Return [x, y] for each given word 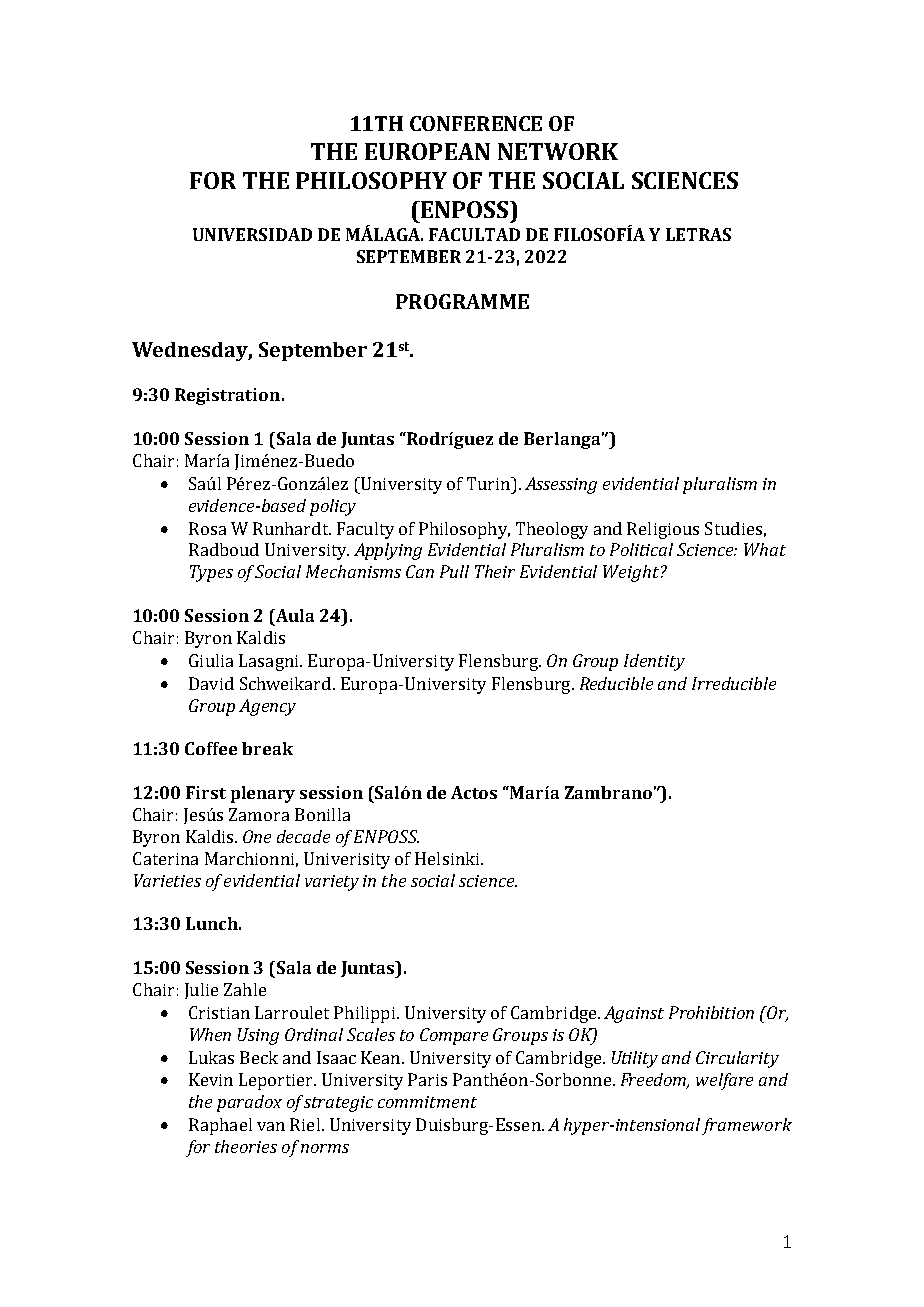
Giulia [211, 660]
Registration [229, 396]
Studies [733, 528]
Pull [454, 571]
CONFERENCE [476, 123]
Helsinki [448, 858]
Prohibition [711, 1012]
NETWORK [558, 151]
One [257, 836]
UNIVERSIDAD [252, 234]
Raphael [220, 1126]
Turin [490, 483]
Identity [654, 662]
